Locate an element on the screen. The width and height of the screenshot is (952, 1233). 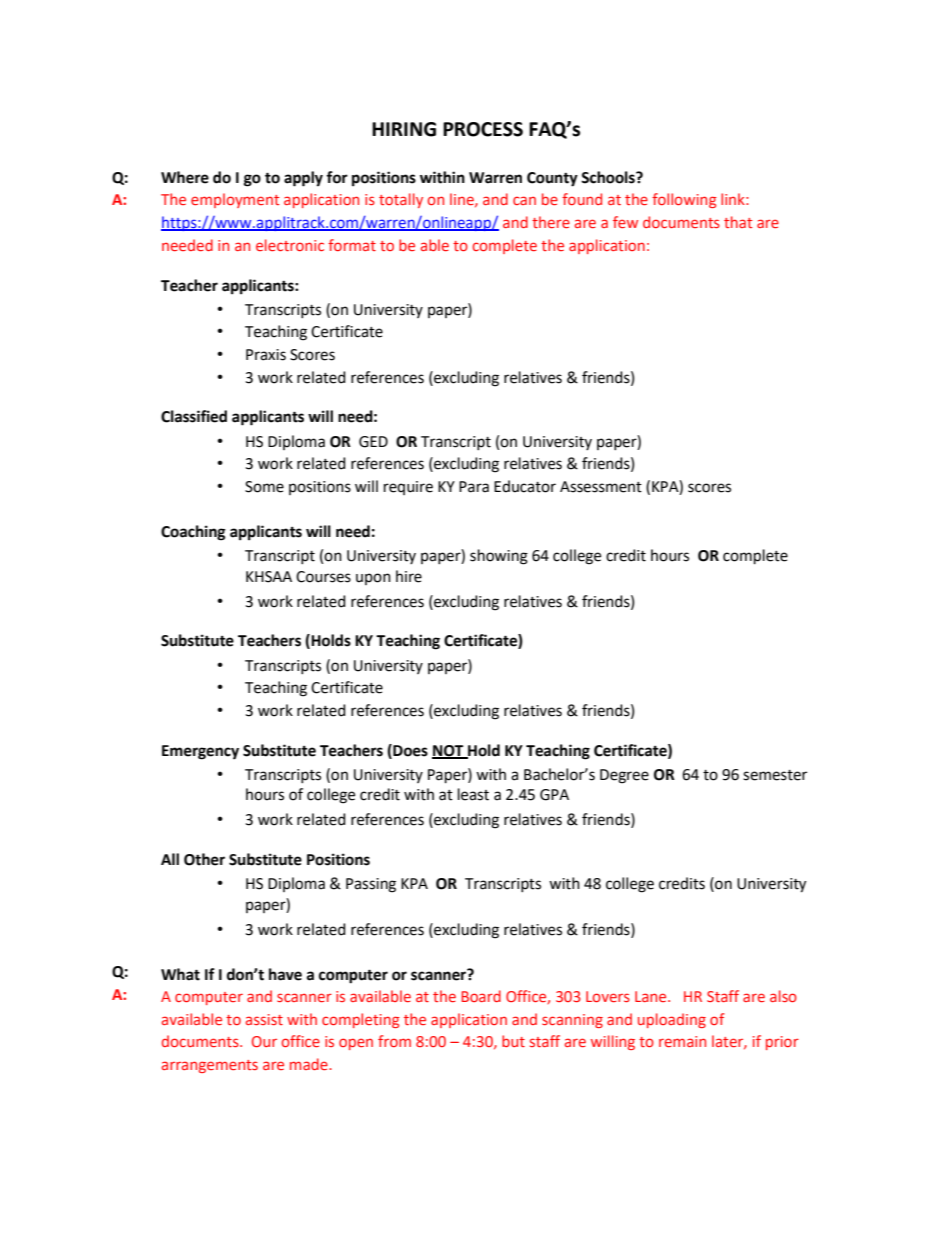
PROCESS is located at coordinates (483, 129).
